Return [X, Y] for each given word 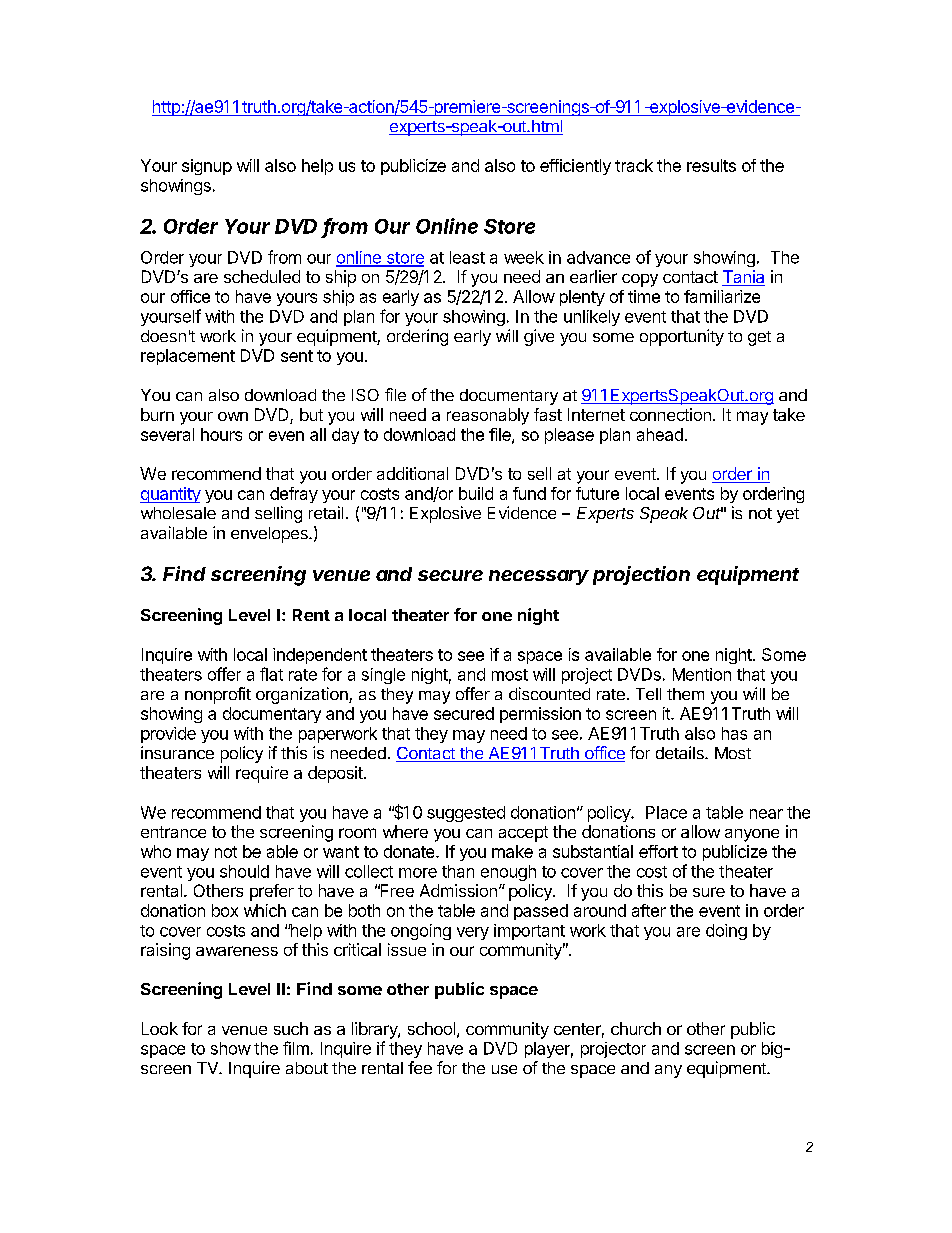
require [262, 774]
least [467, 257]
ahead [660, 434]
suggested [466, 814]
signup [207, 167]
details [681, 752]
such [291, 1028]
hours [221, 434]
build [476, 493]
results [711, 165]
